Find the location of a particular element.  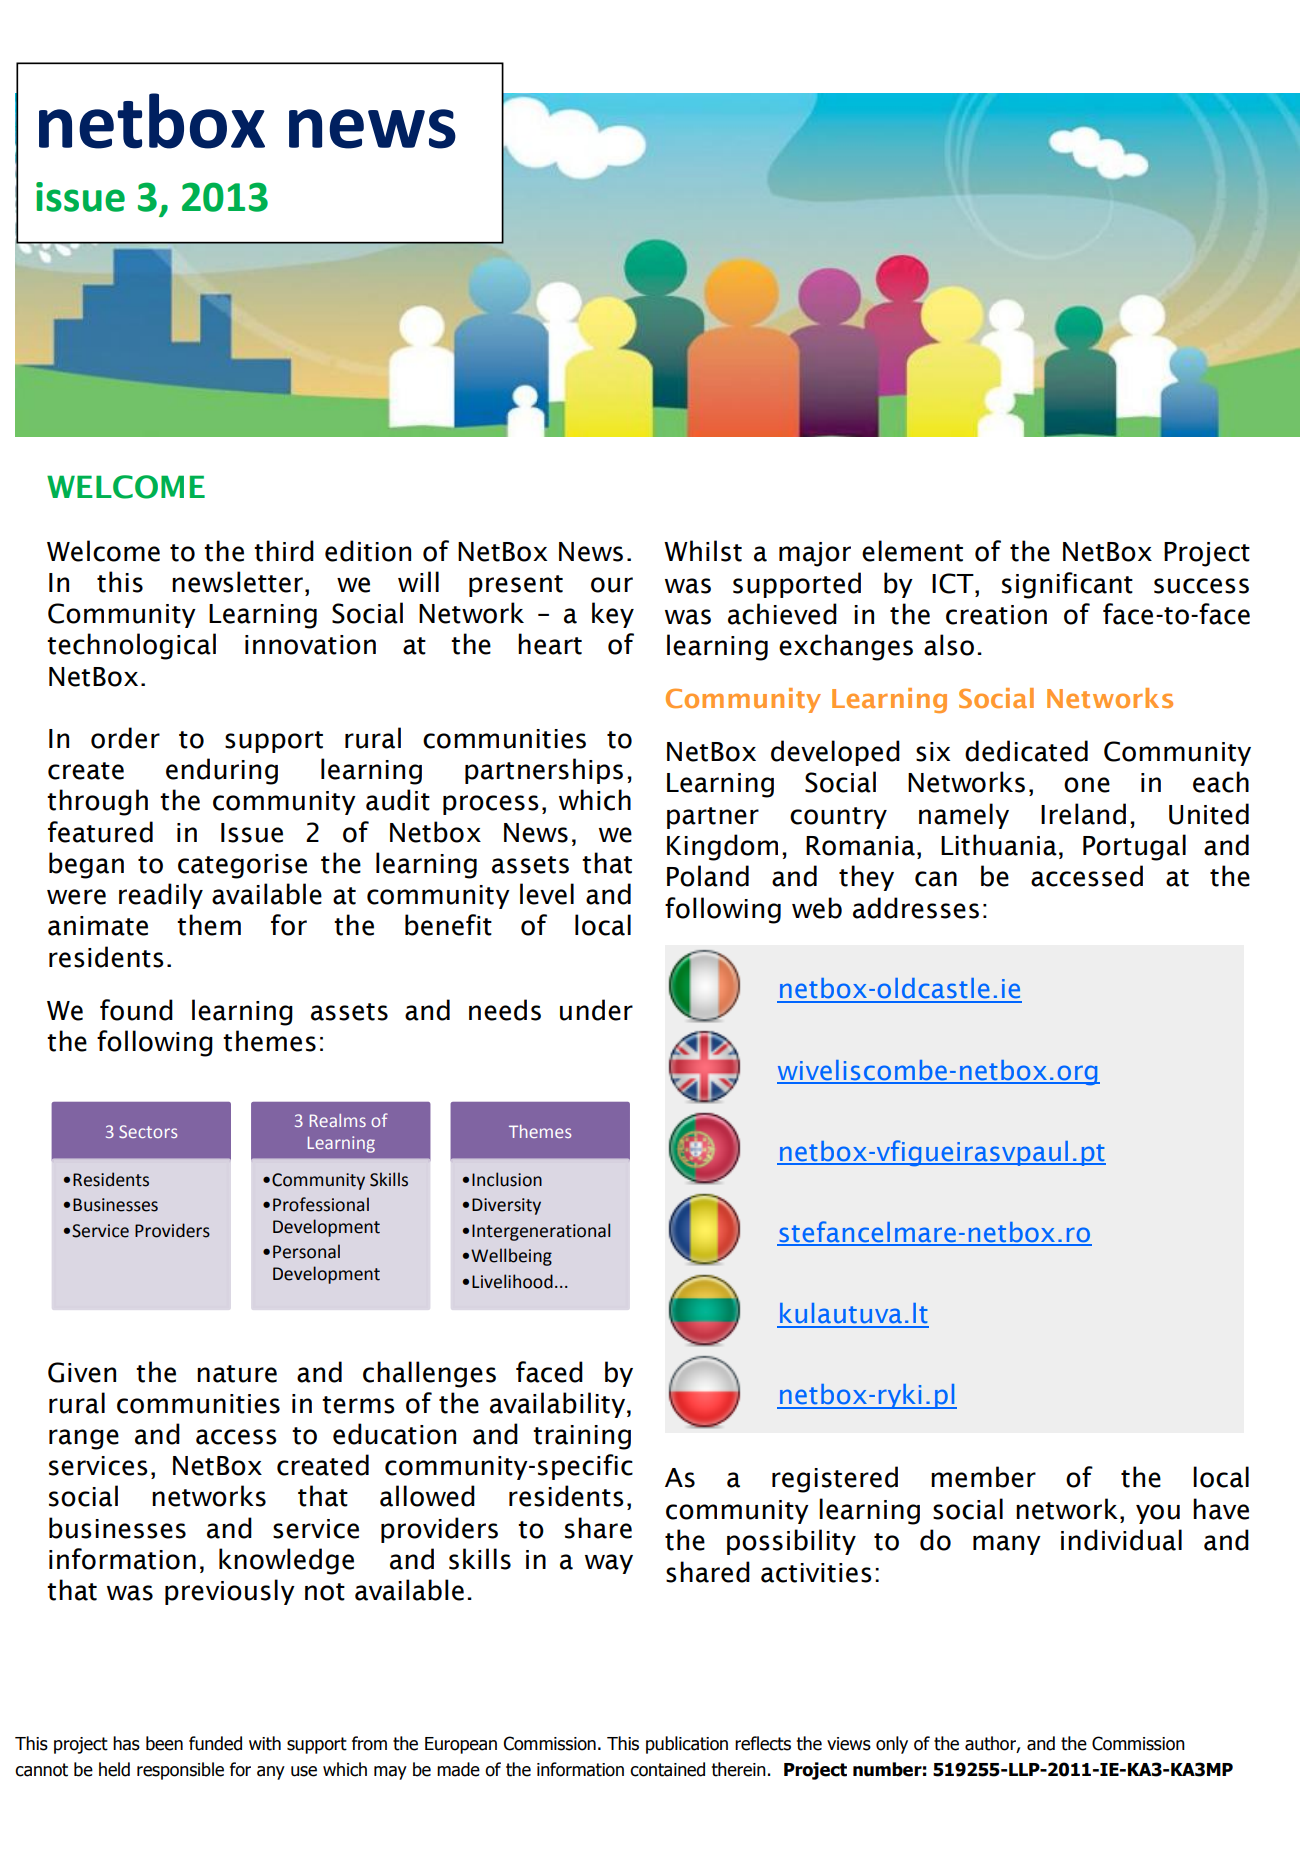

third is located at coordinates (284, 551).
